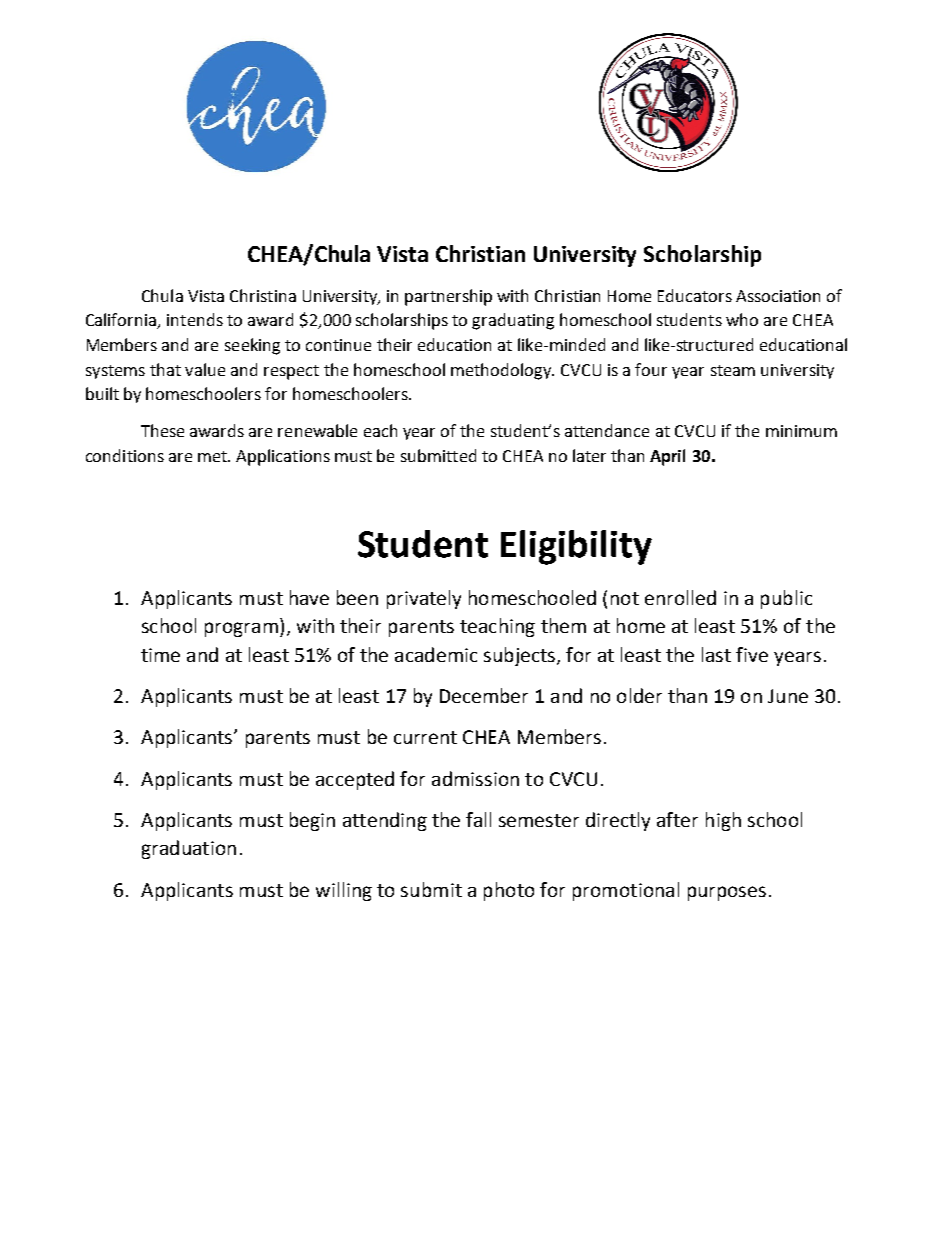  I want to click on These, so click(162, 430).
